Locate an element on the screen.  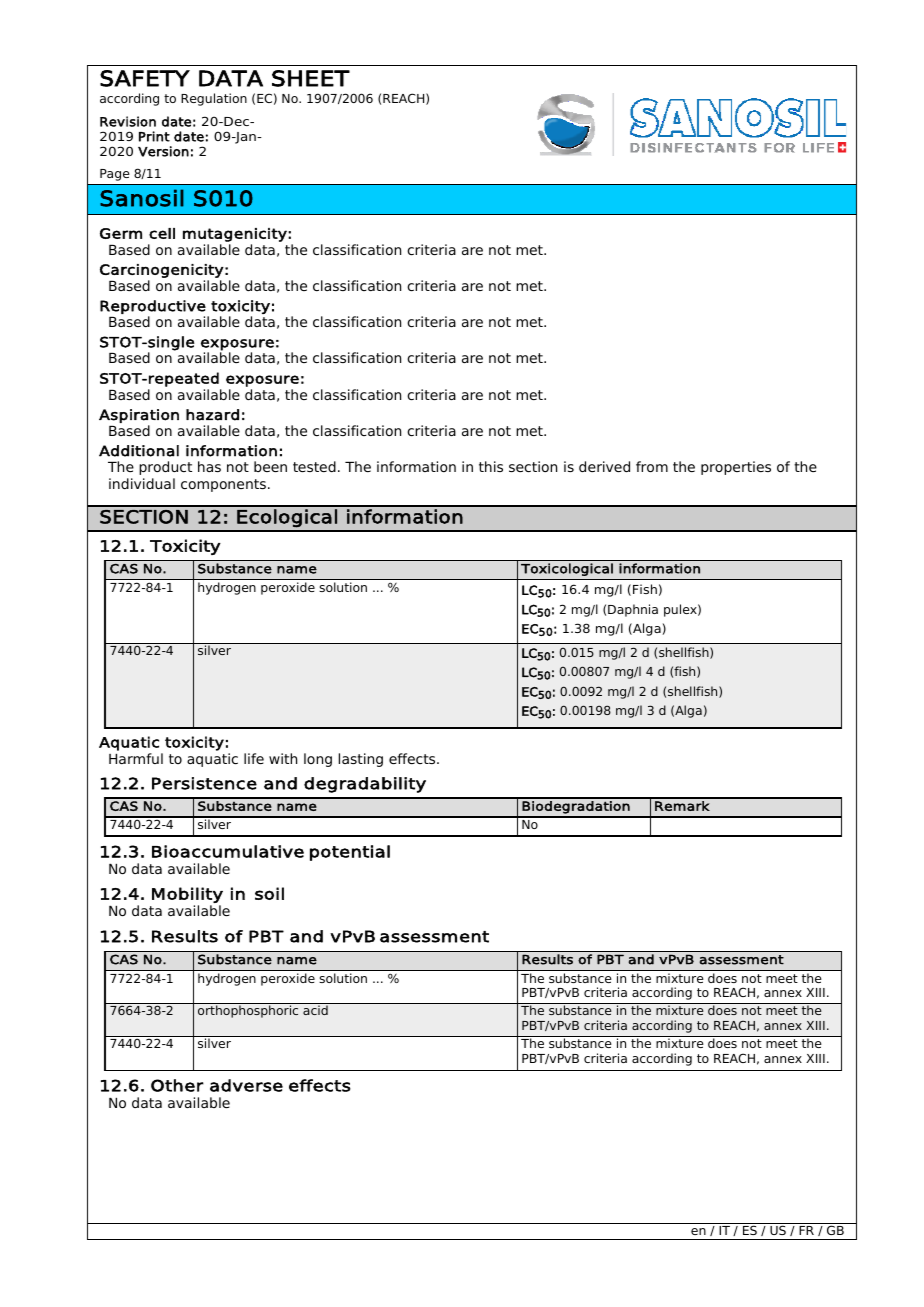
Other is located at coordinates (177, 1085).
